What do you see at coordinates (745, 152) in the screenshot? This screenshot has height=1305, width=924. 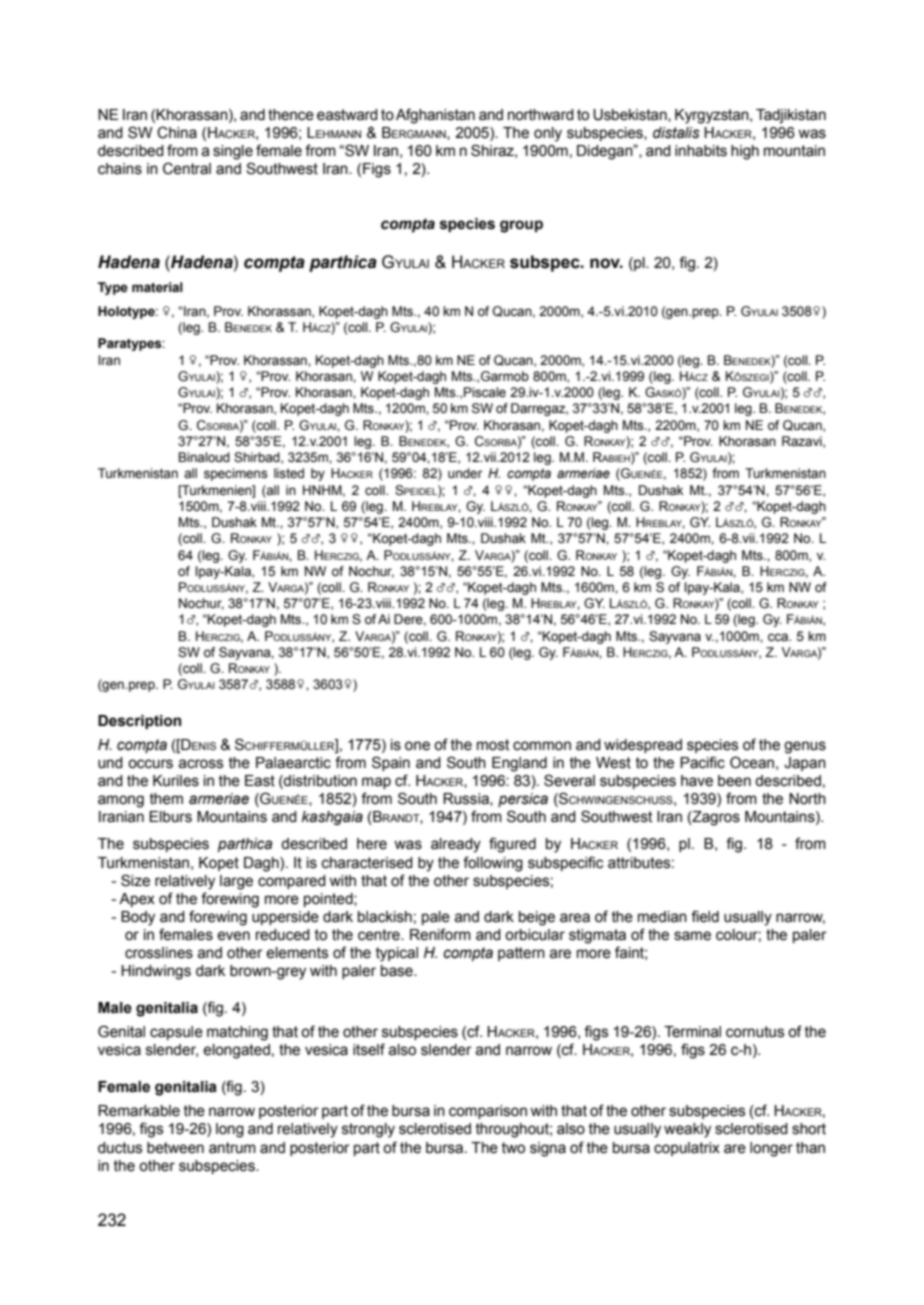 I see `high` at bounding box center [745, 152].
